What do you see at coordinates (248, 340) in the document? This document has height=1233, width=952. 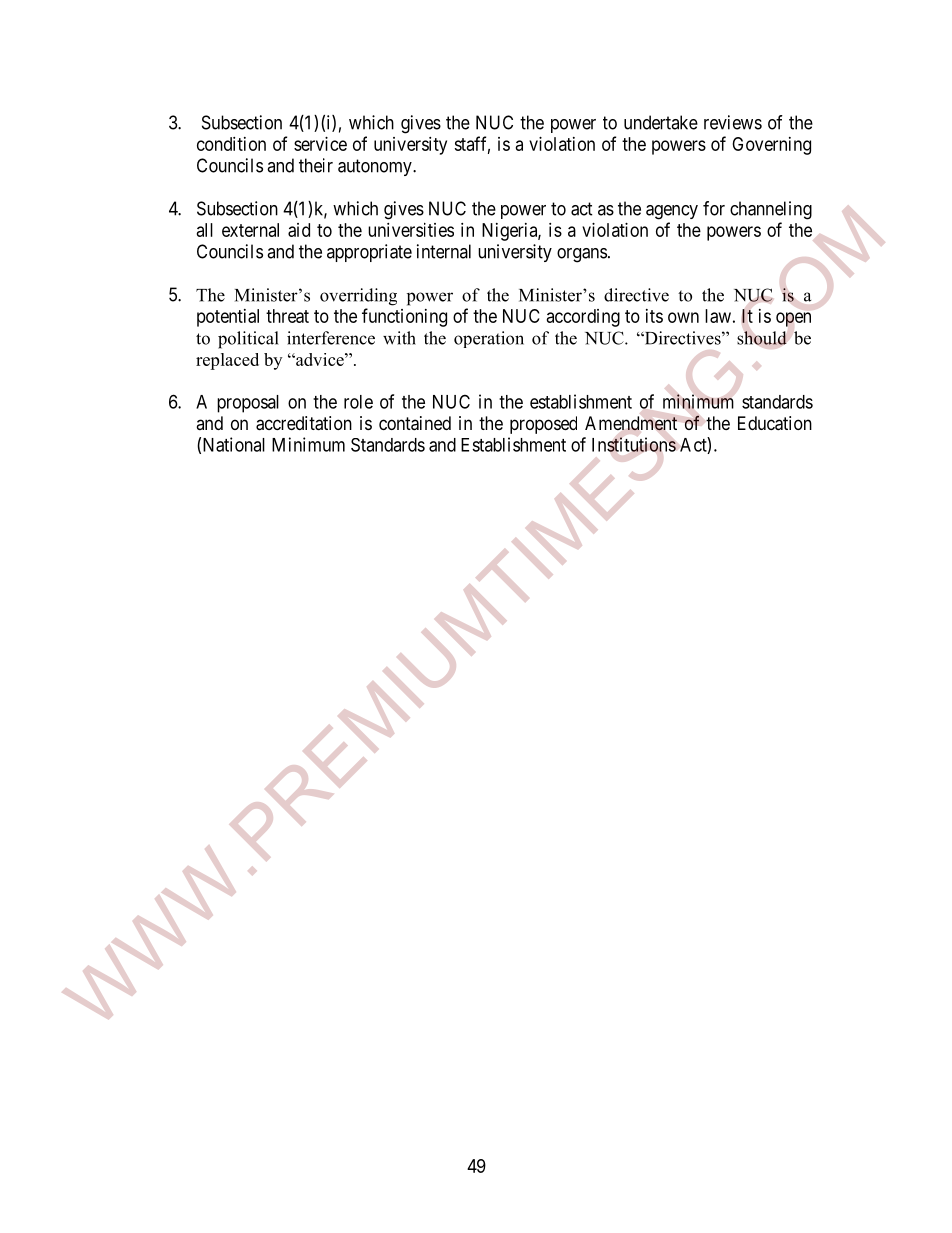 I see `political` at bounding box center [248, 340].
